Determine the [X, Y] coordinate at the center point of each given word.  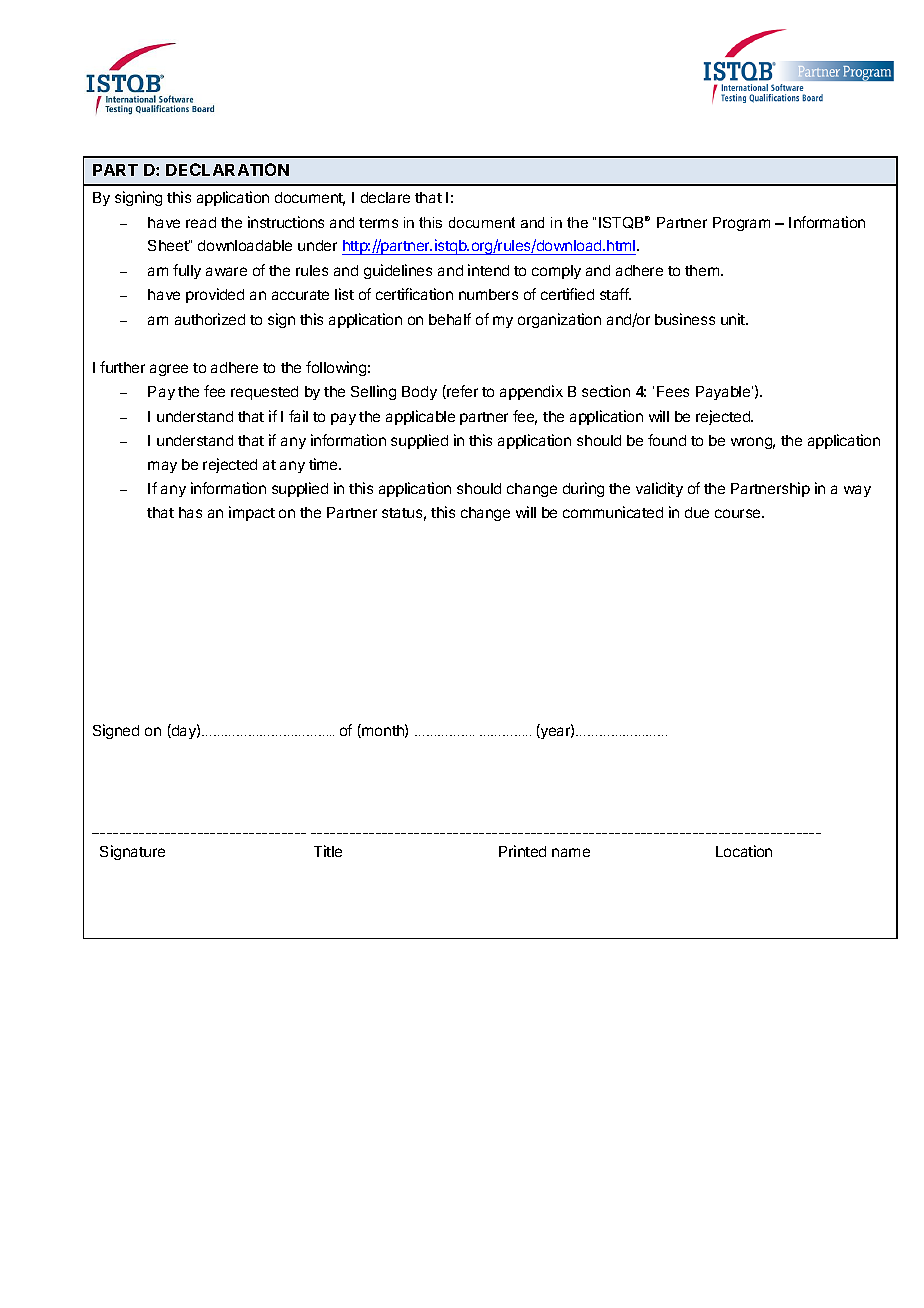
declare [385, 197]
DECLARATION [227, 169]
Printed [522, 851]
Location [744, 851]
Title [328, 851]
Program [741, 224]
